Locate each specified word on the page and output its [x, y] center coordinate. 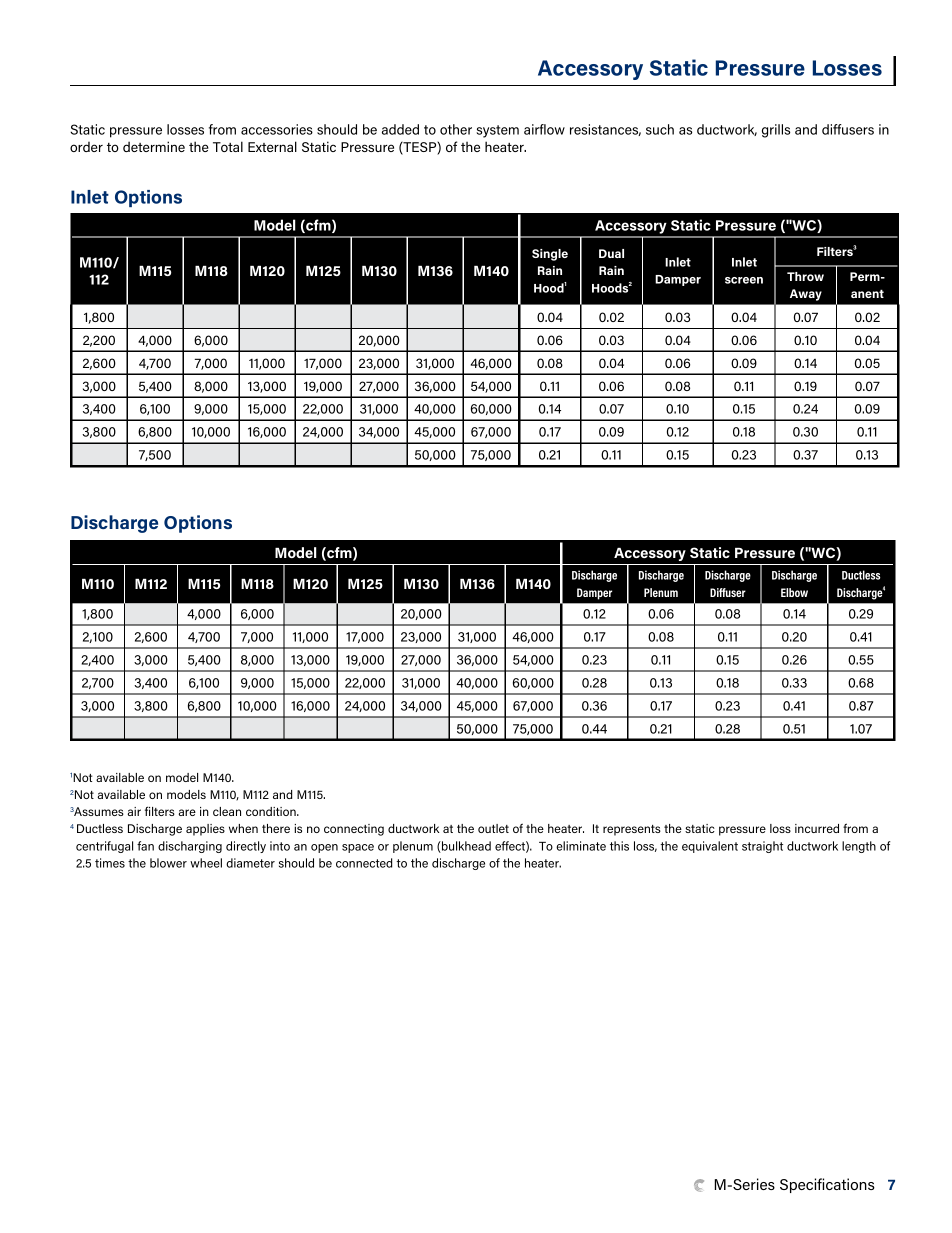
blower [168, 863]
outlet [493, 828]
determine [154, 146]
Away [806, 295]
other [456, 129]
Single [550, 255]
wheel [206, 863]
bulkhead [465, 847]
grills [776, 131]
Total [228, 146]
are [187, 812]
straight [762, 847]
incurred [817, 828]
